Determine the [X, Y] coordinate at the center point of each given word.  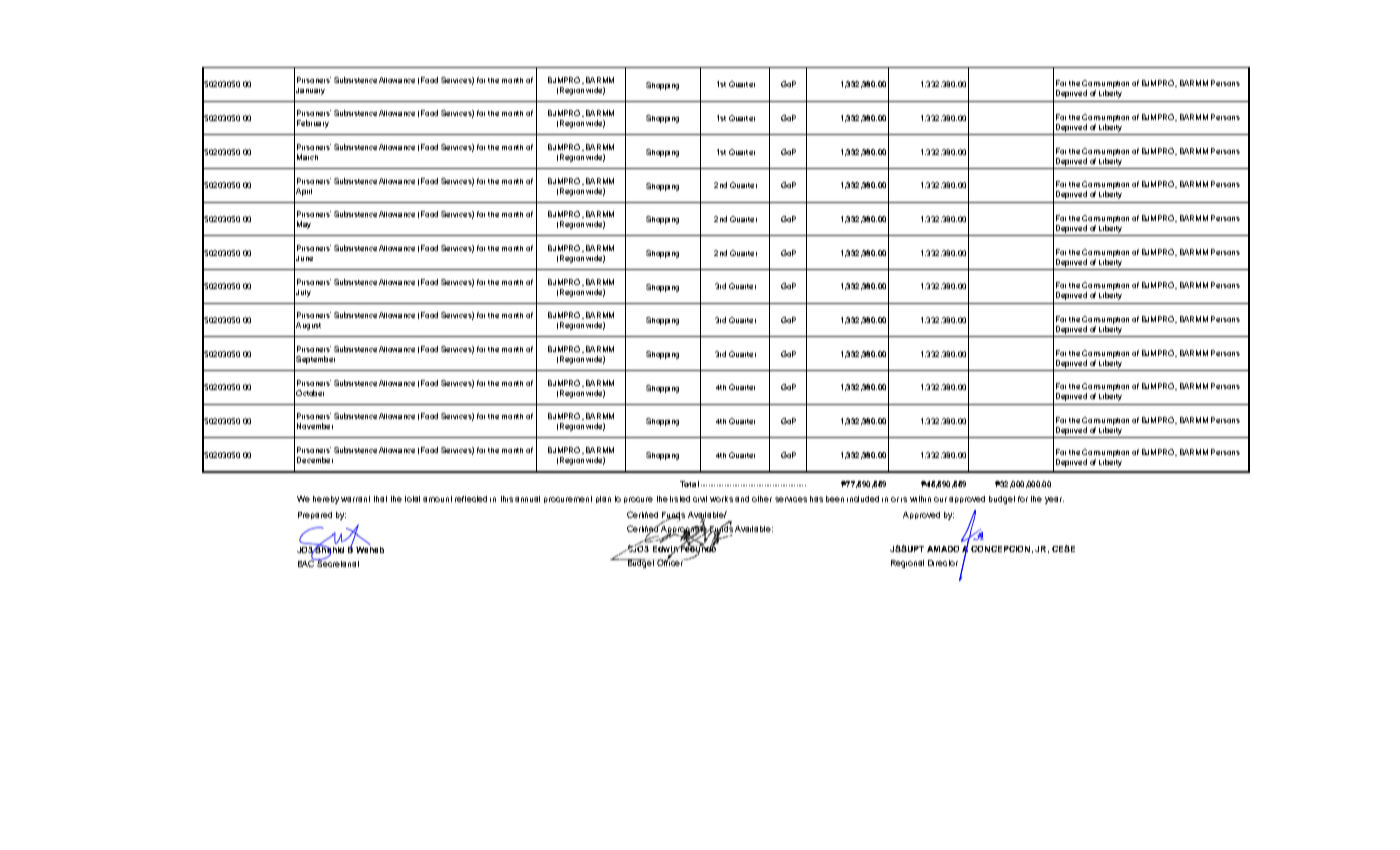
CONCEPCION [1000, 549]
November [315, 426]
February [313, 124]
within [920, 499]
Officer [670, 561]
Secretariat [337, 562]
